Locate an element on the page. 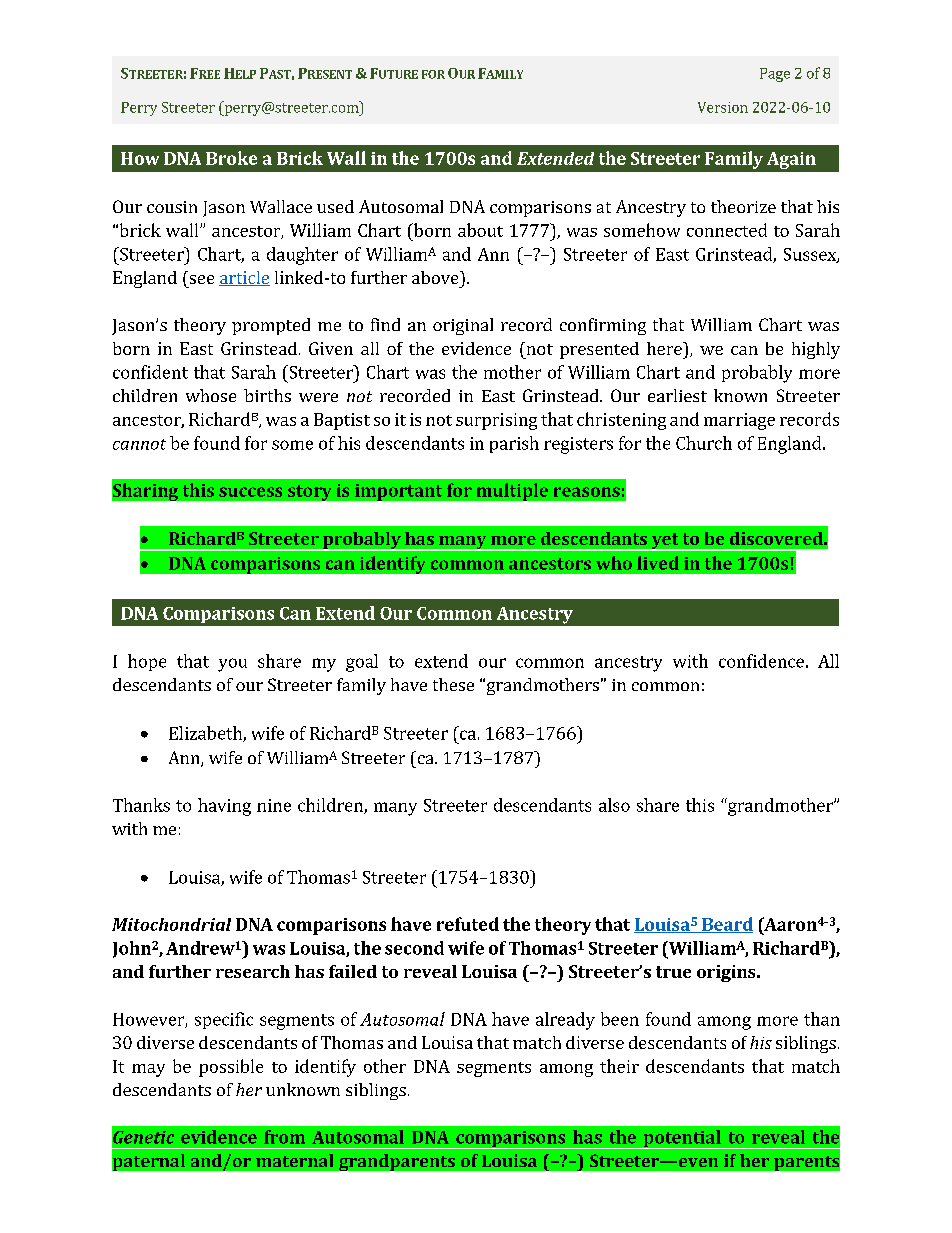 This image has width=952, height=1233. also is located at coordinates (614, 805).
